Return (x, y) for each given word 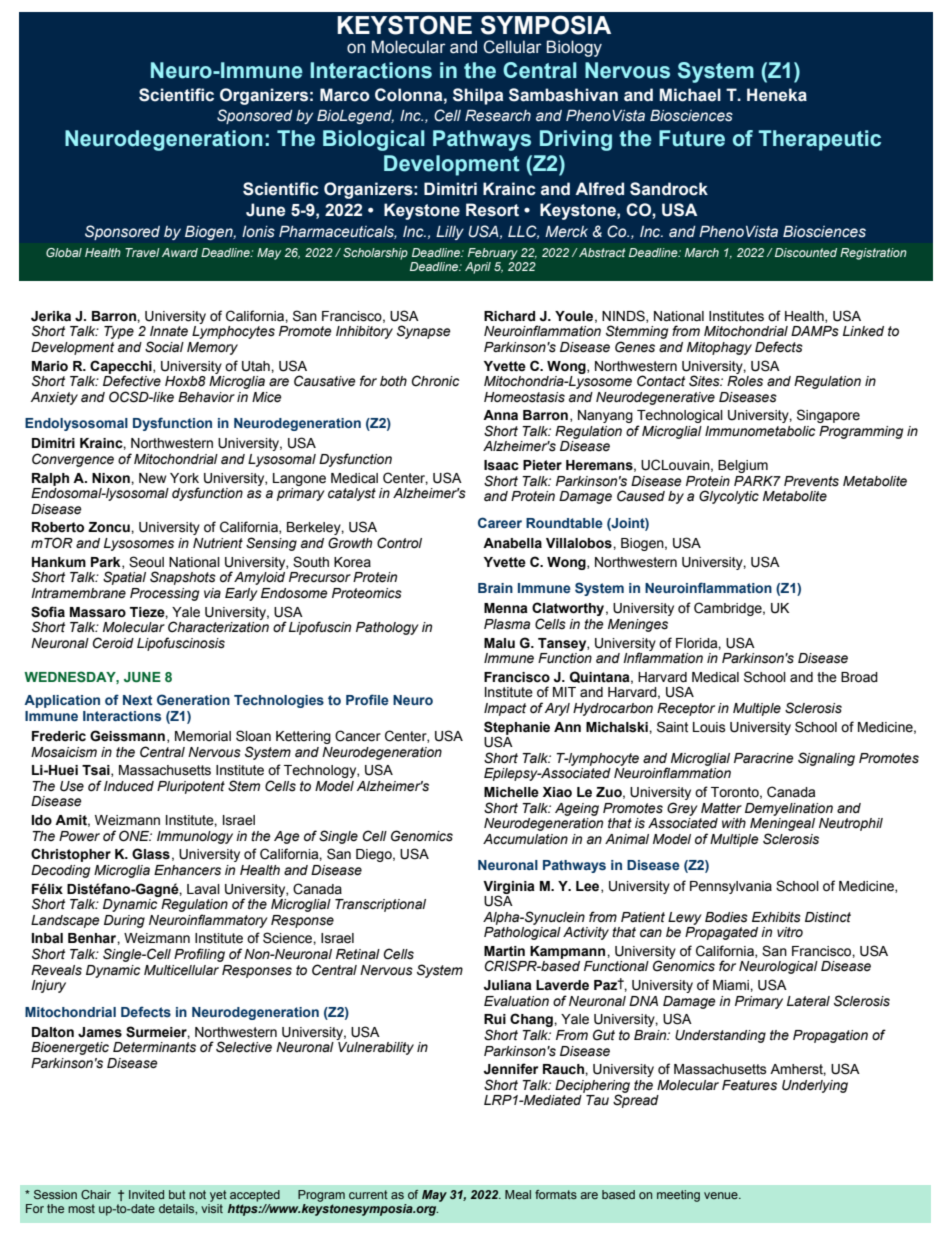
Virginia (509, 888)
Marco (345, 95)
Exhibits (776, 917)
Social (164, 347)
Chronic (435, 381)
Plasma (507, 624)
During (124, 921)
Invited (146, 1194)
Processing (164, 594)
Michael (690, 95)
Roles (745, 380)
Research (498, 116)
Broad (859, 677)
